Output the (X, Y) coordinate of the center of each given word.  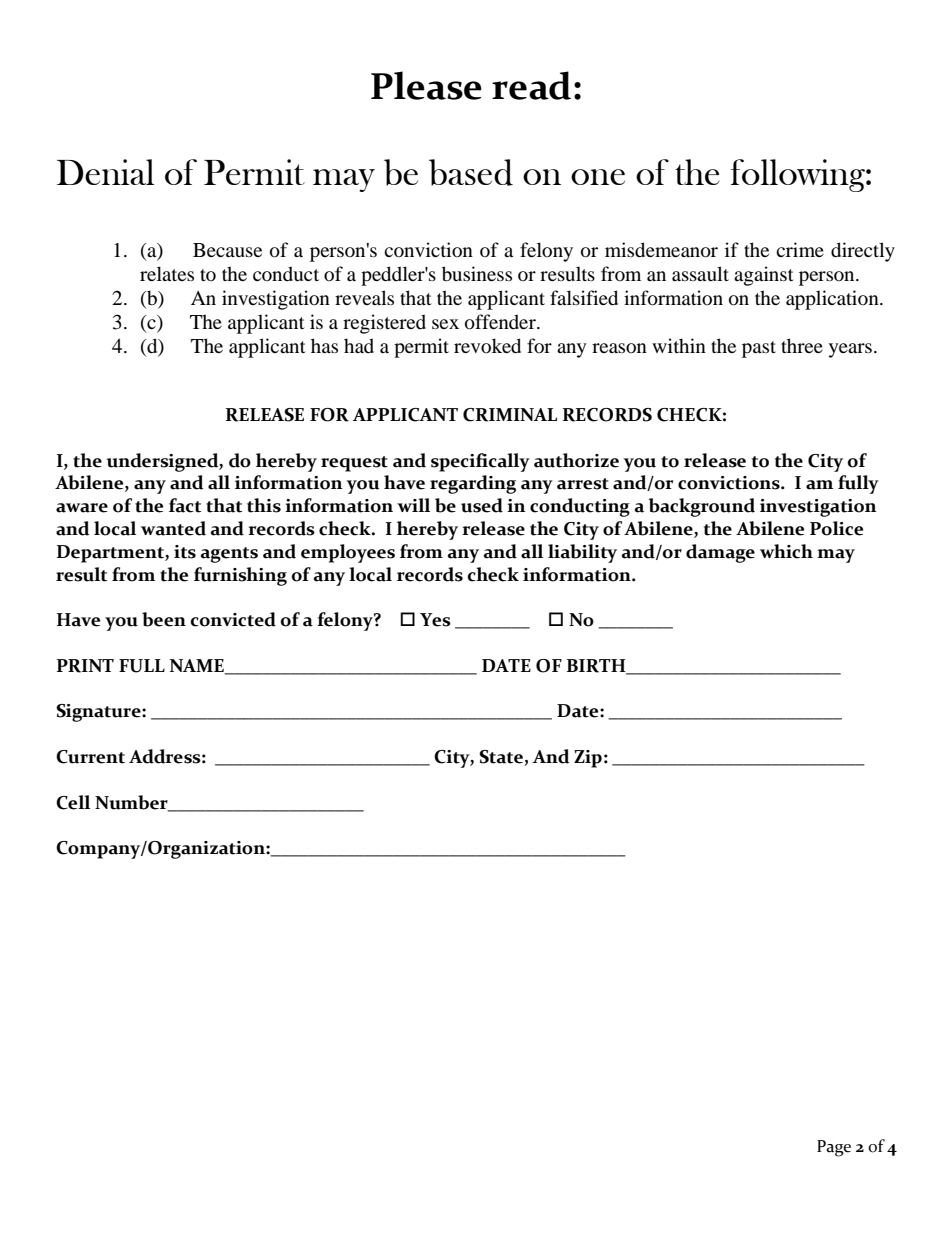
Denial (105, 172)
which (786, 551)
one (598, 177)
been (164, 619)
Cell (73, 802)
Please (426, 85)
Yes (435, 620)
